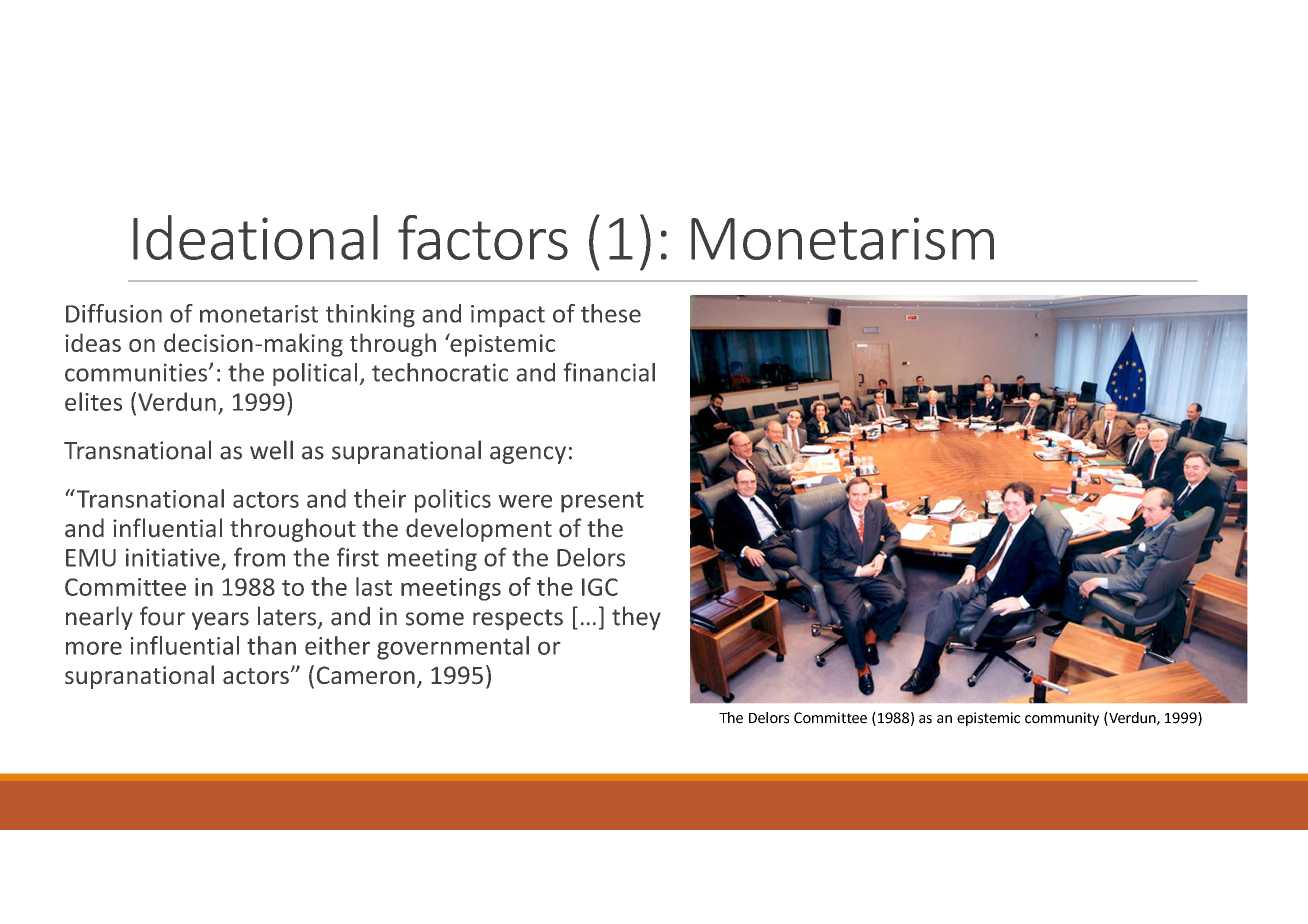  Describe the element at coordinates (173, 557) in the screenshot. I see `initiative` at that location.
